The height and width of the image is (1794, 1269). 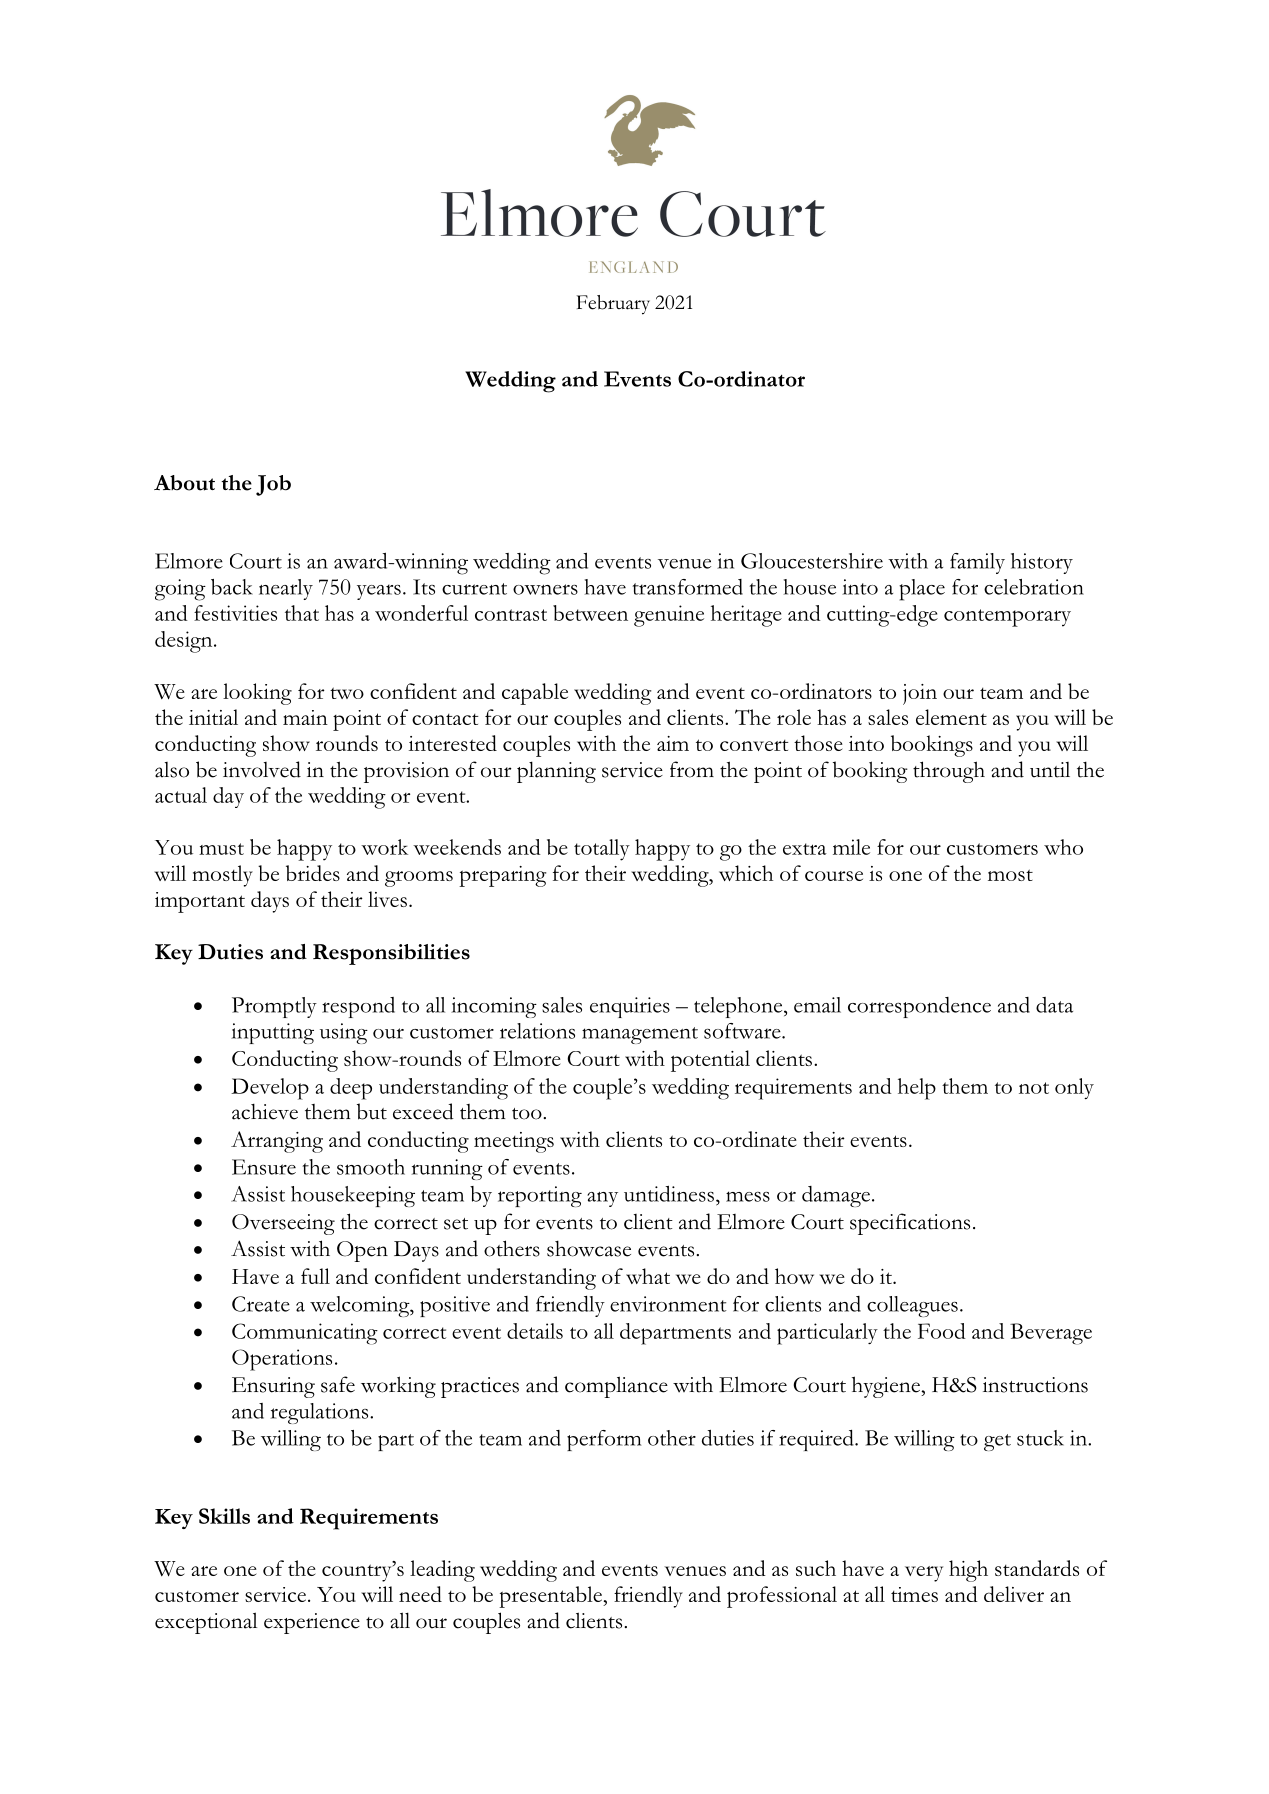 I want to click on through, so click(x=949, y=772).
